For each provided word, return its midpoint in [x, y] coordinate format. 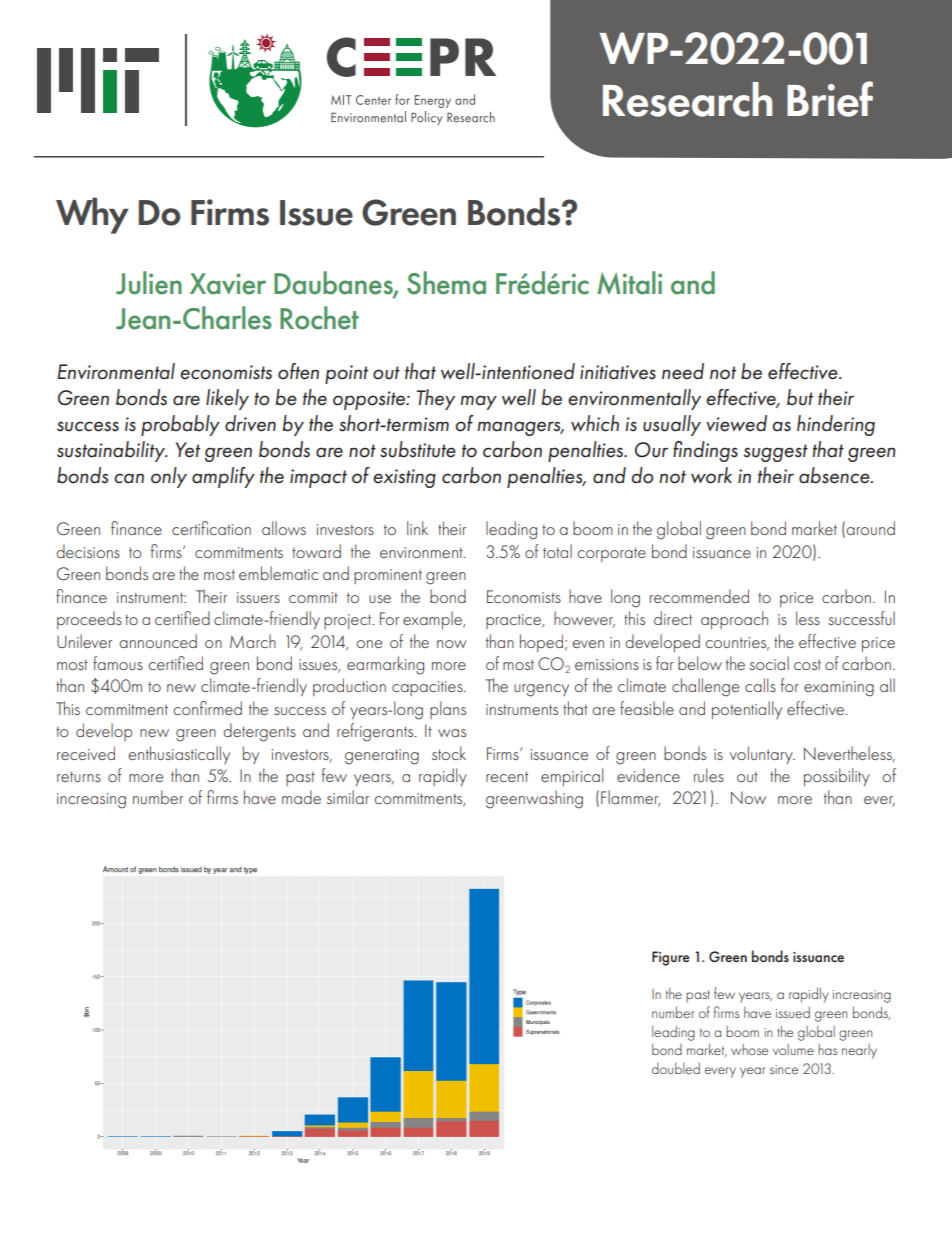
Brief [830, 99]
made [301, 797]
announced [158, 641]
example [434, 620]
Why [92, 215]
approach [734, 620]
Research [687, 99]
